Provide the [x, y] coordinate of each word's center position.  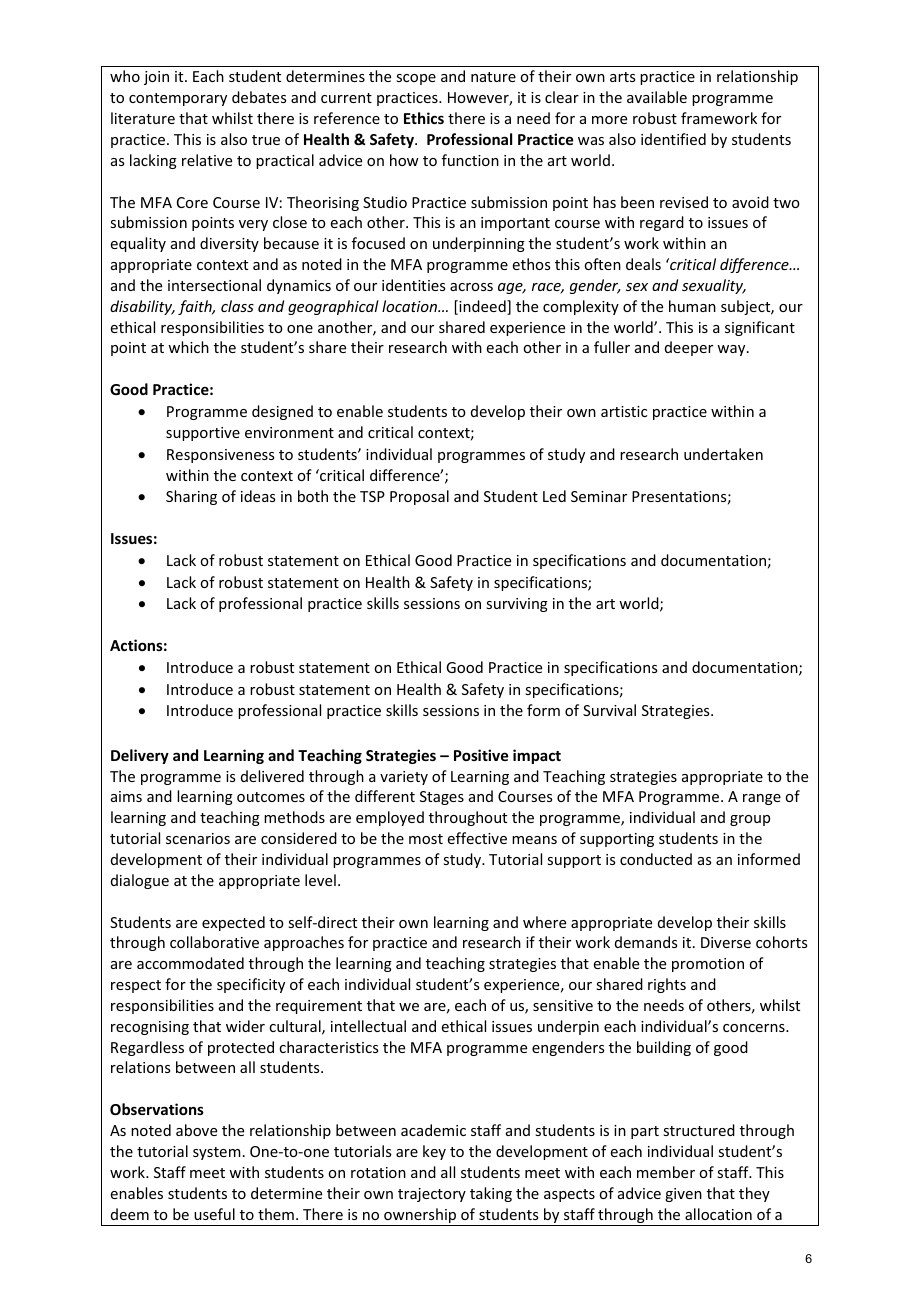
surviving [517, 605]
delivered [272, 776]
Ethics [424, 118]
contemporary [178, 99]
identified [673, 139]
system [217, 1153]
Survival [609, 710]
